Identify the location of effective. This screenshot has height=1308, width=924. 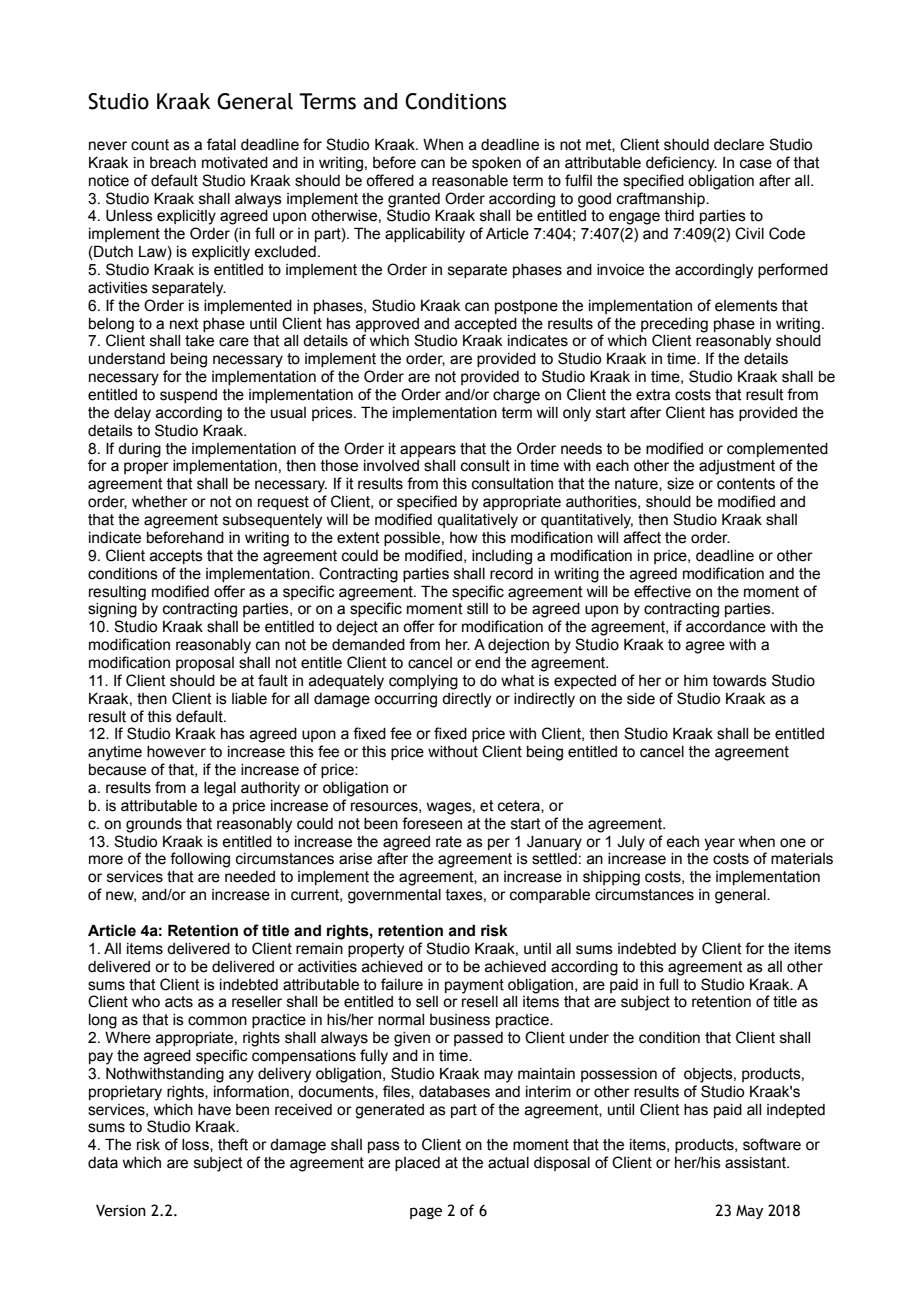
(662, 591).
